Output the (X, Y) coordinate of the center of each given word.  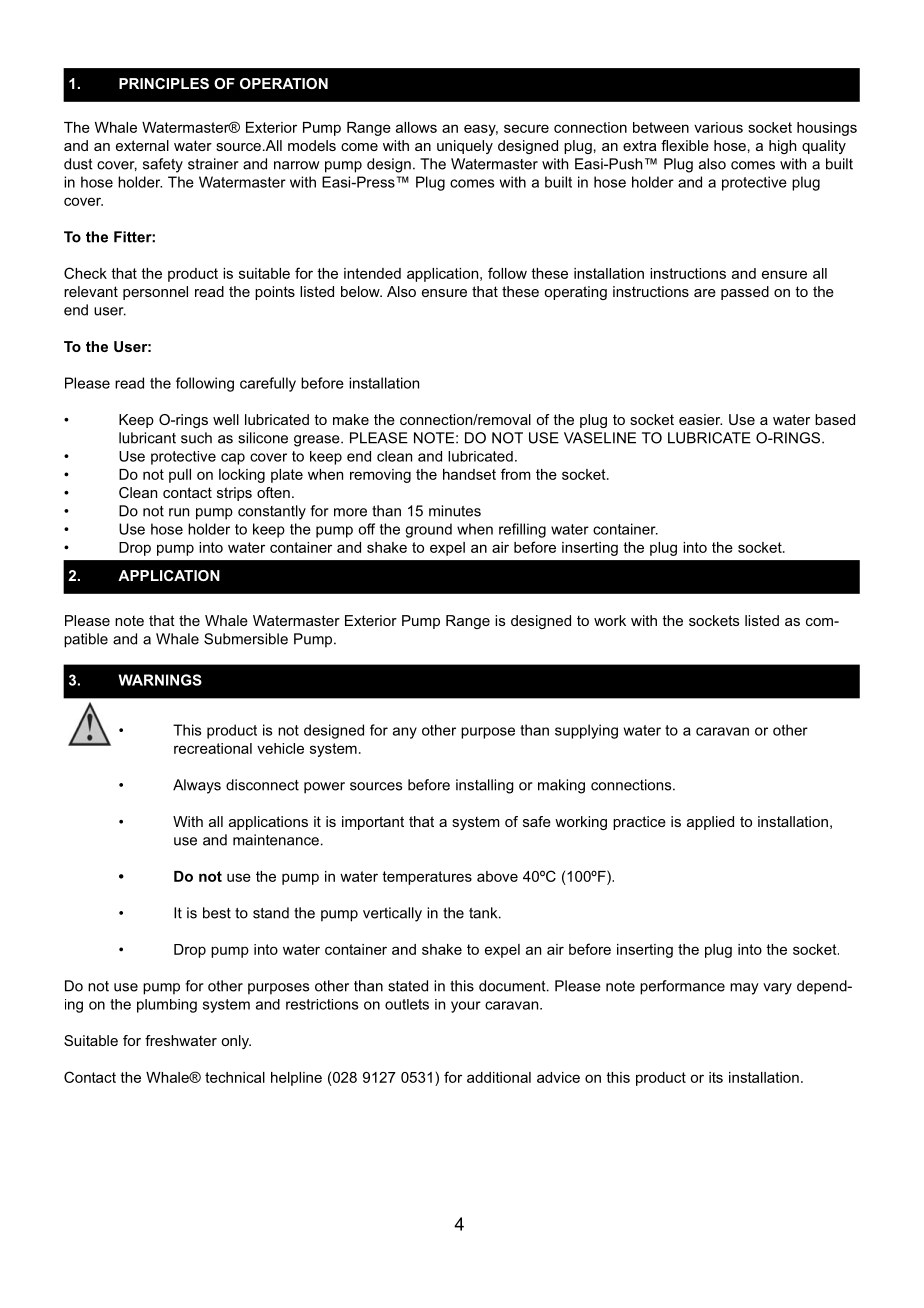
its (716, 1077)
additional (499, 1077)
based (835, 419)
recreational (213, 748)
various (718, 127)
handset (469, 474)
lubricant (147, 438)
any (405, 733)
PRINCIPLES (164, 83)
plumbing (167, 1006)
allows (416, 127)
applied (710, 823)
